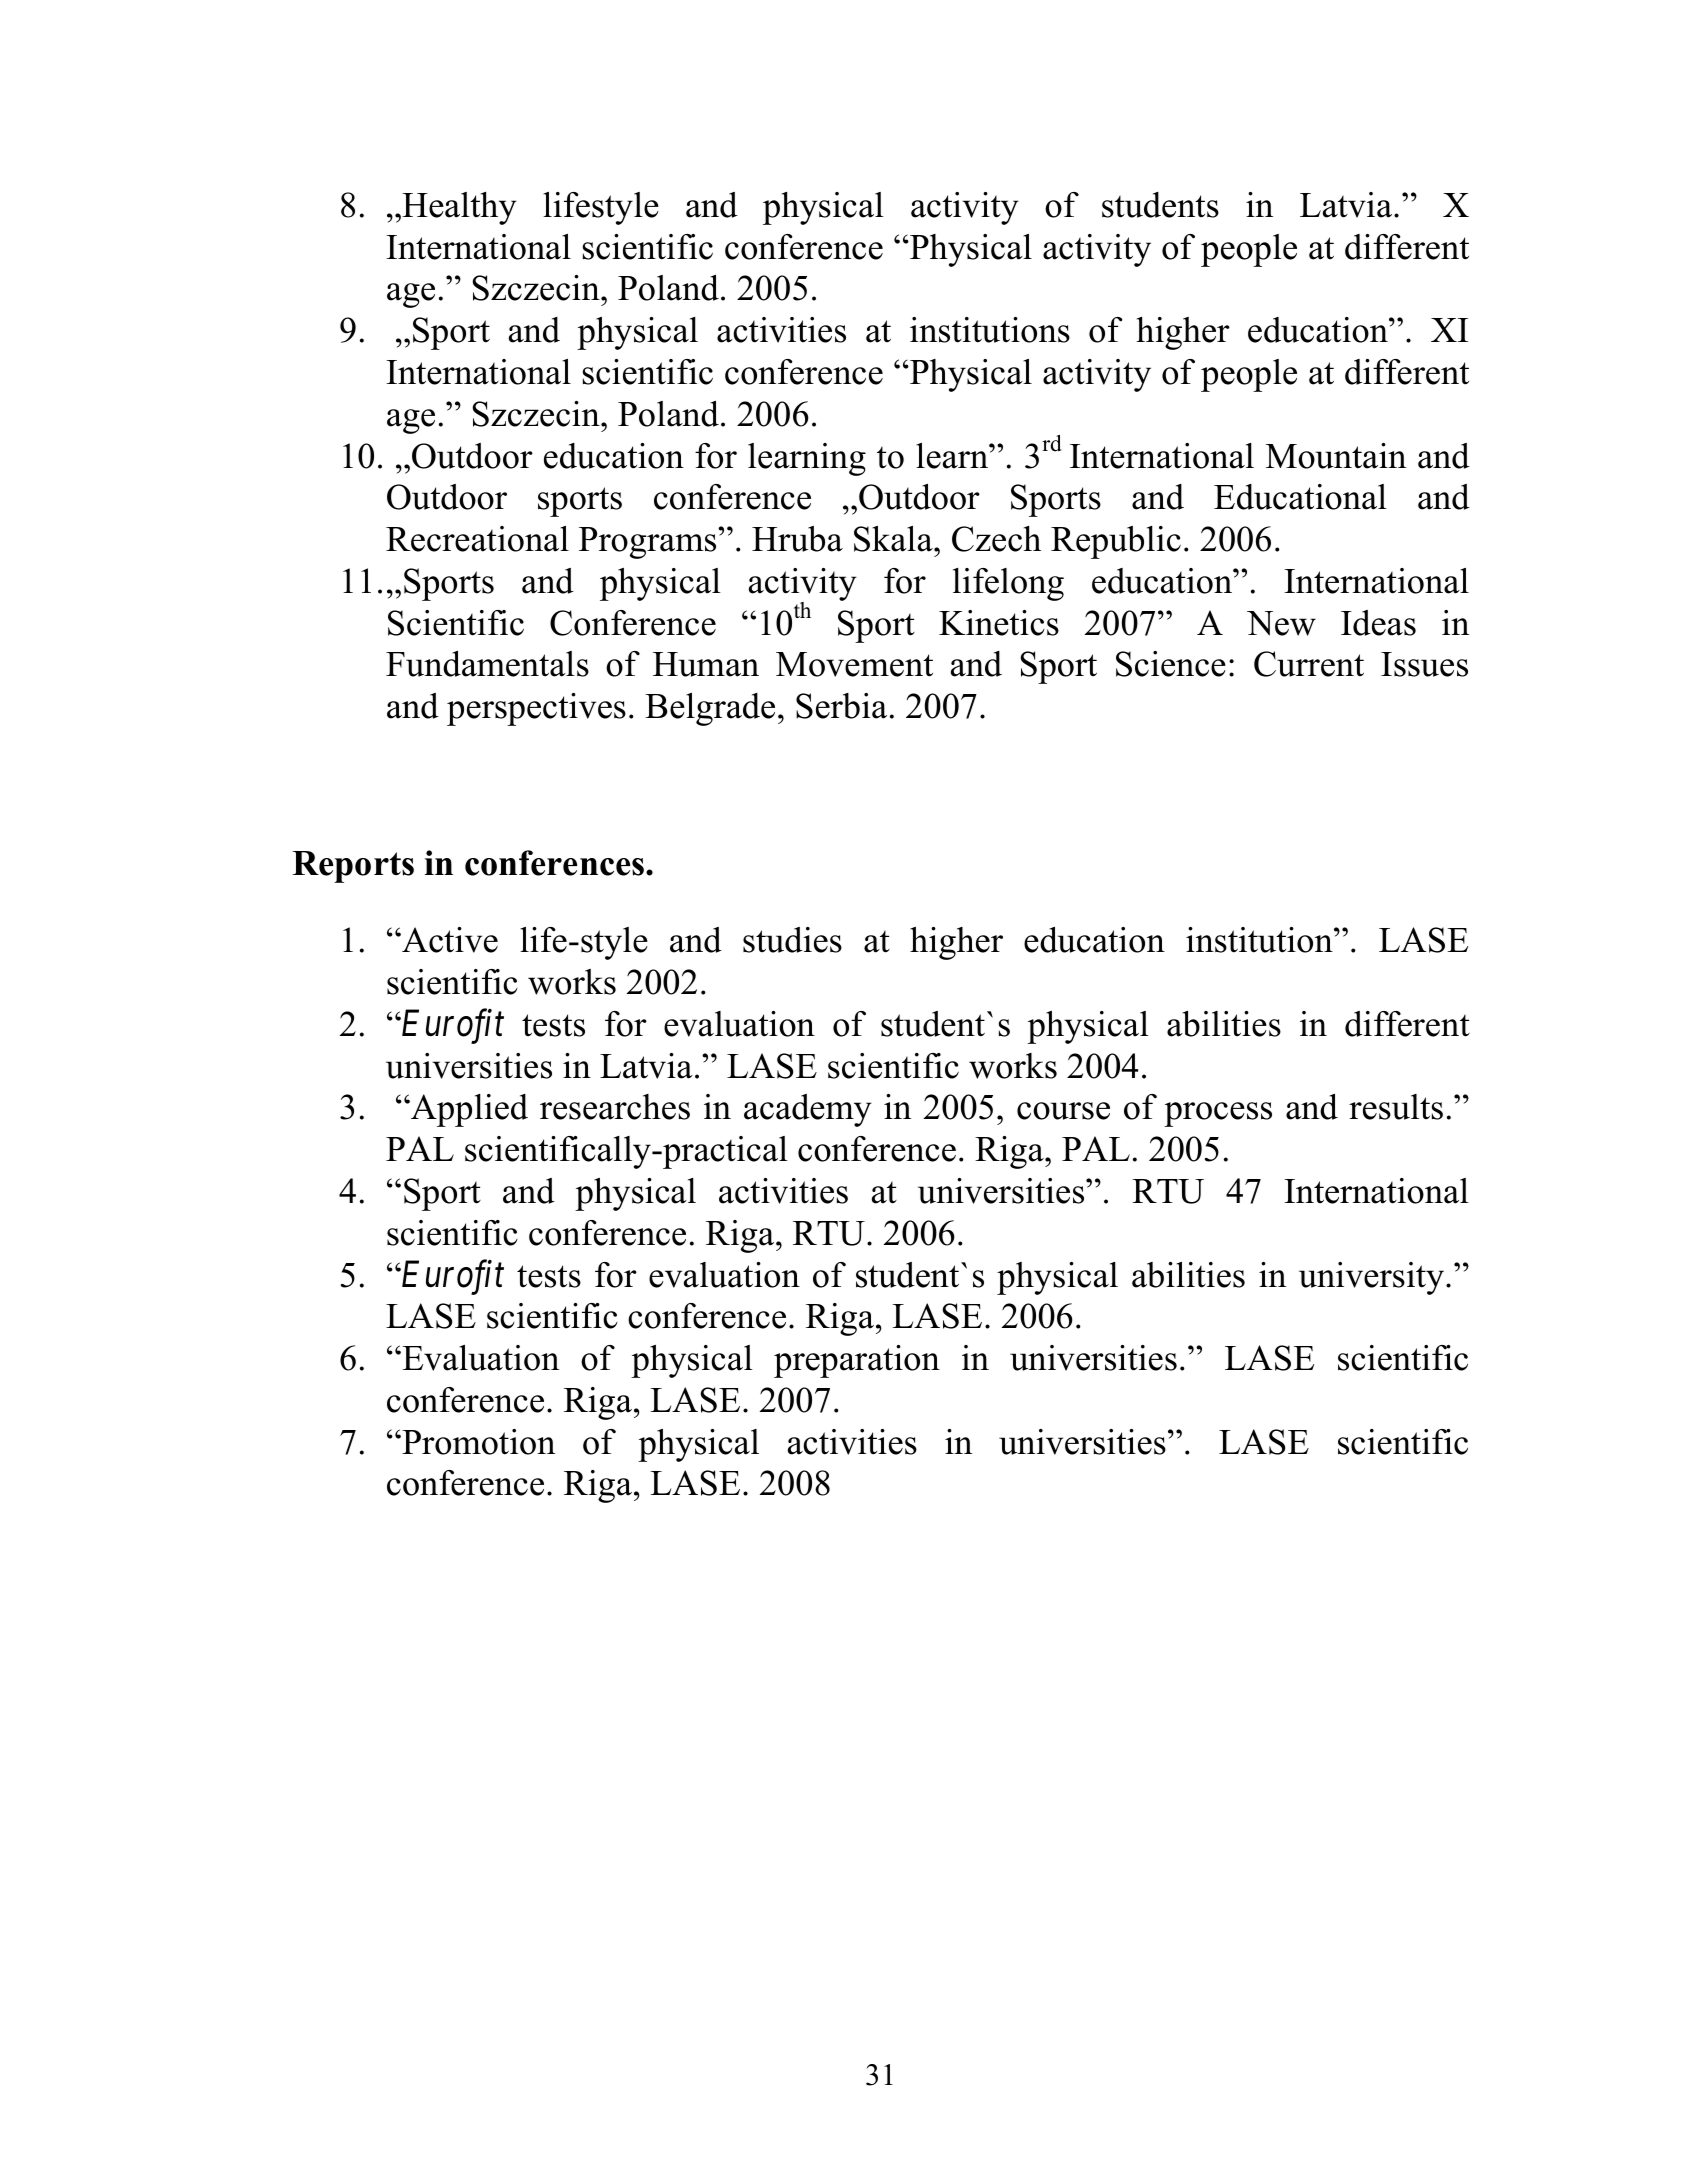  Describe the element at coordinates (1309, 664) in the screenshot. I see `Current` at that location.
